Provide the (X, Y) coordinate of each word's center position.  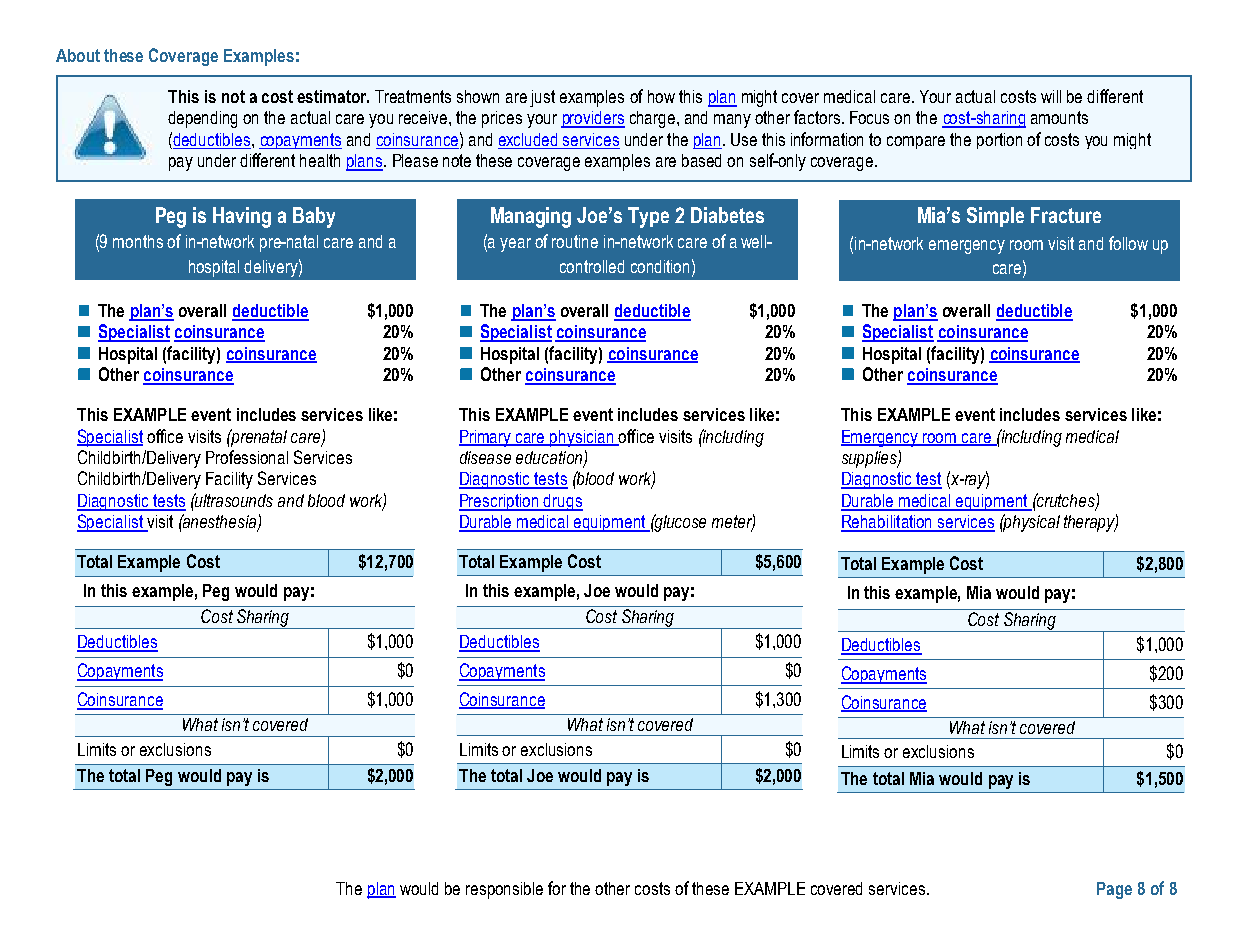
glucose (679, 523)
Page (1114, 890)
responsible (504, 890)
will (1051, 96)
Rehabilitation (888, 523)
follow (1128, 243)
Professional (247, 457)
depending (202, 119)
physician (582, 438)
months (138, 241)
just (542, 98)
